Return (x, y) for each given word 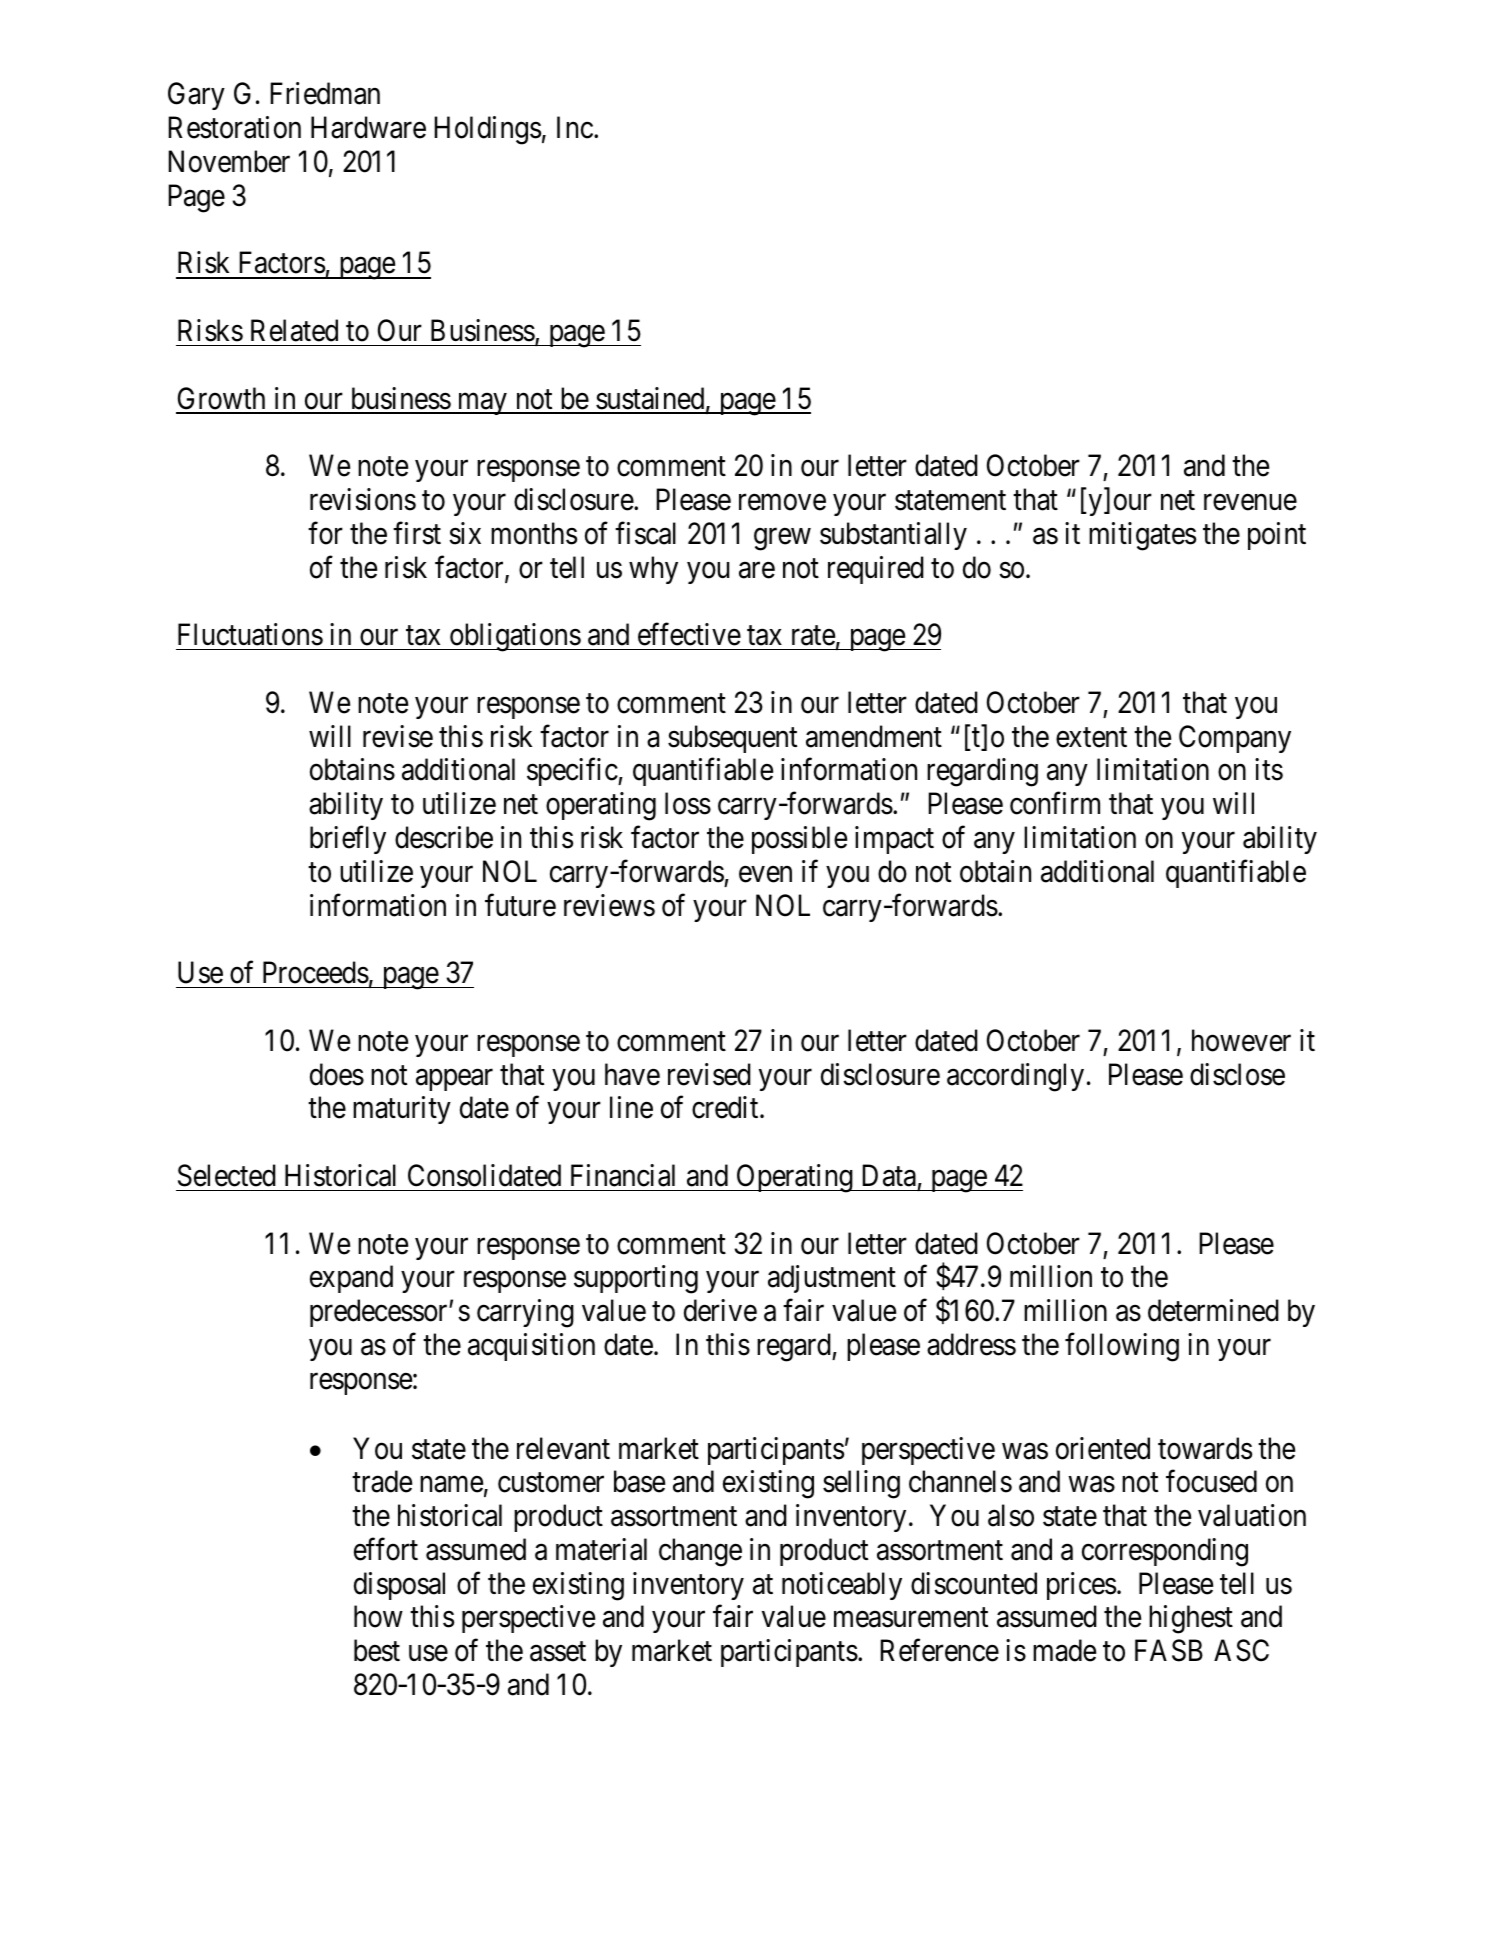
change (700, 1552)
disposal (399, 1586)
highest (1191, 1619)
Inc (575, 128)
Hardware (368, 127)
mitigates (1142, 536)
